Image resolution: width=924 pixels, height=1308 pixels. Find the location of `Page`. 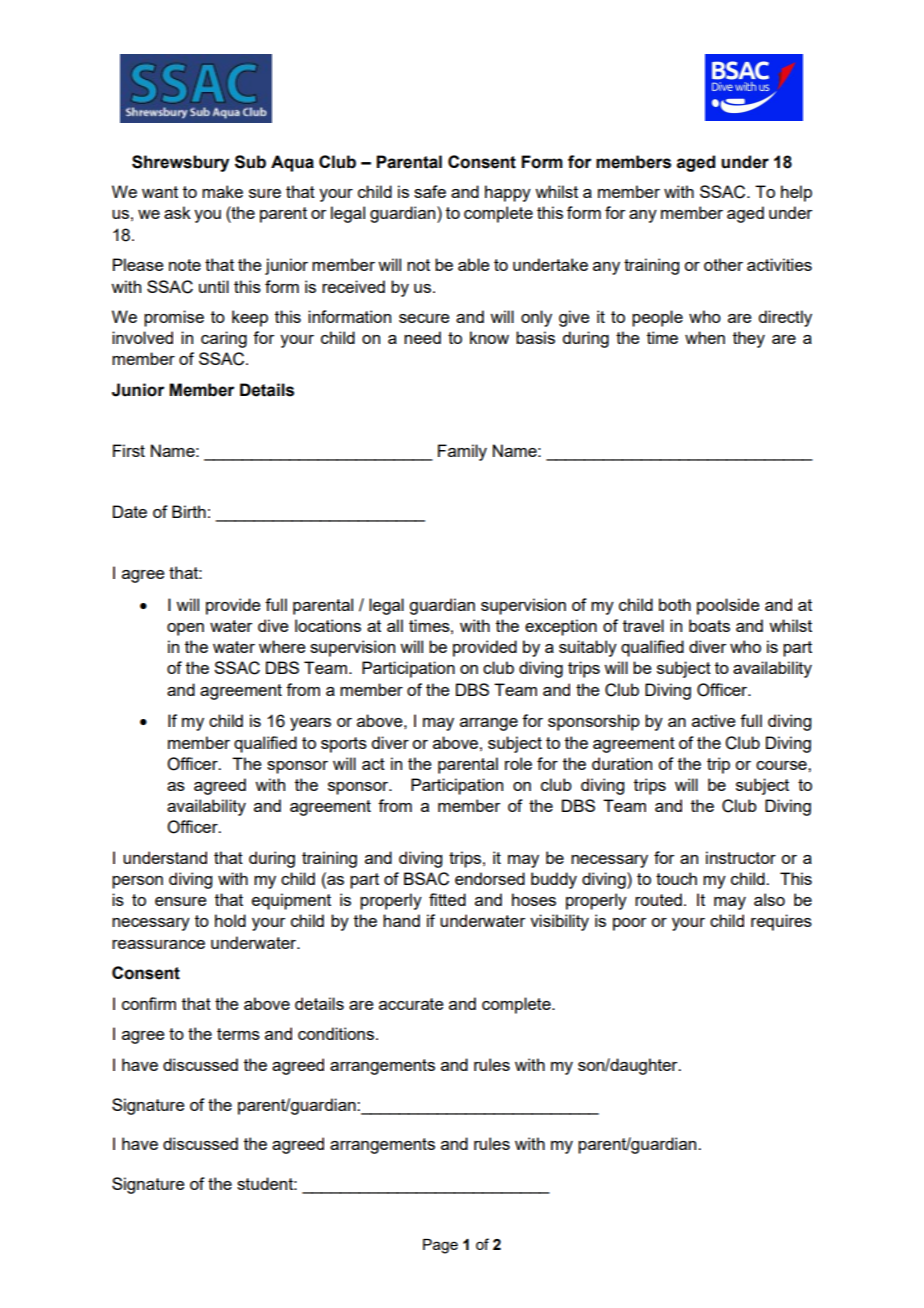

Page is located at coordinates (440, 1246).
